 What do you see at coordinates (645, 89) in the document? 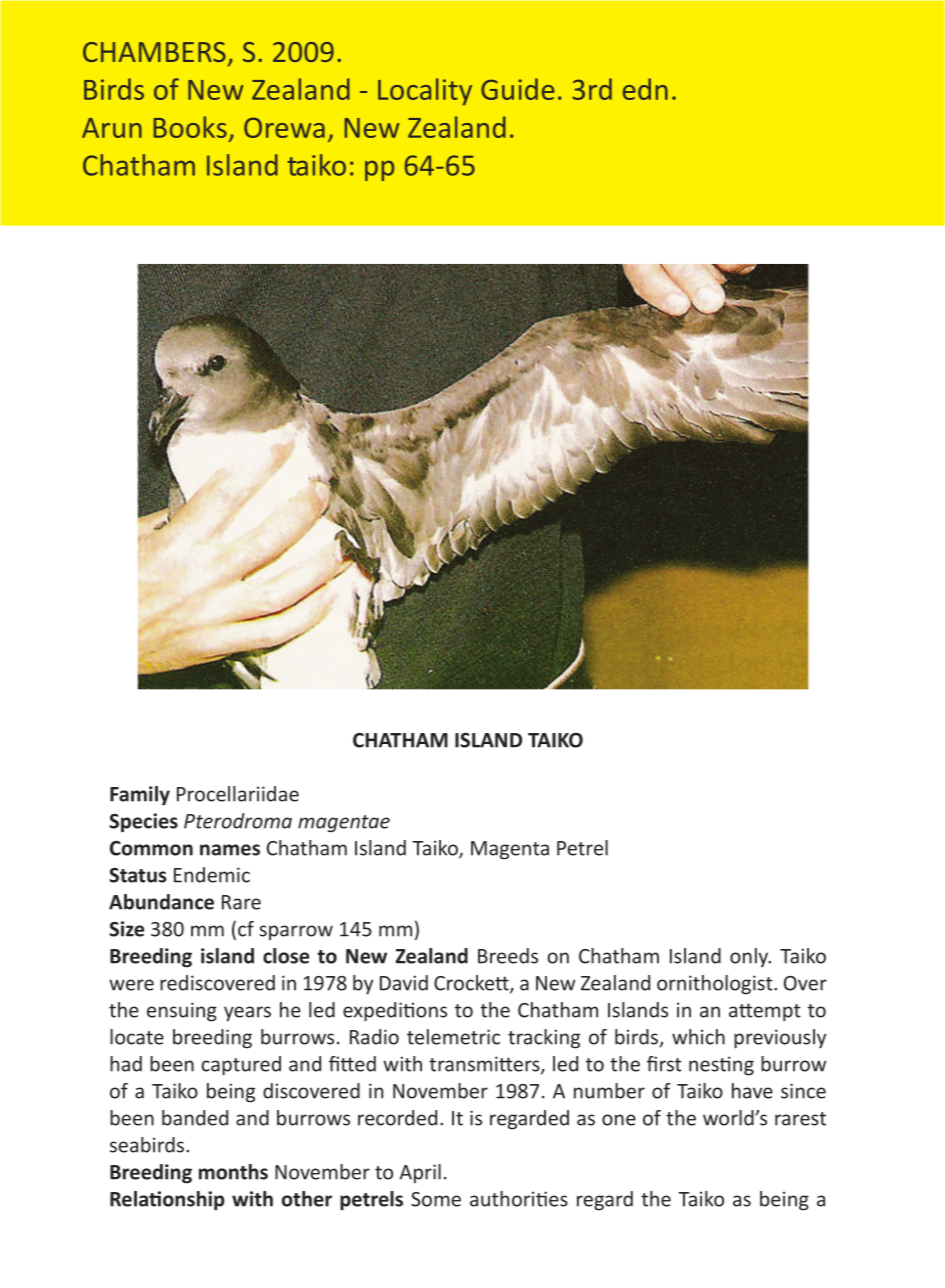
I see `edn` at bounding box center [645, 89].
